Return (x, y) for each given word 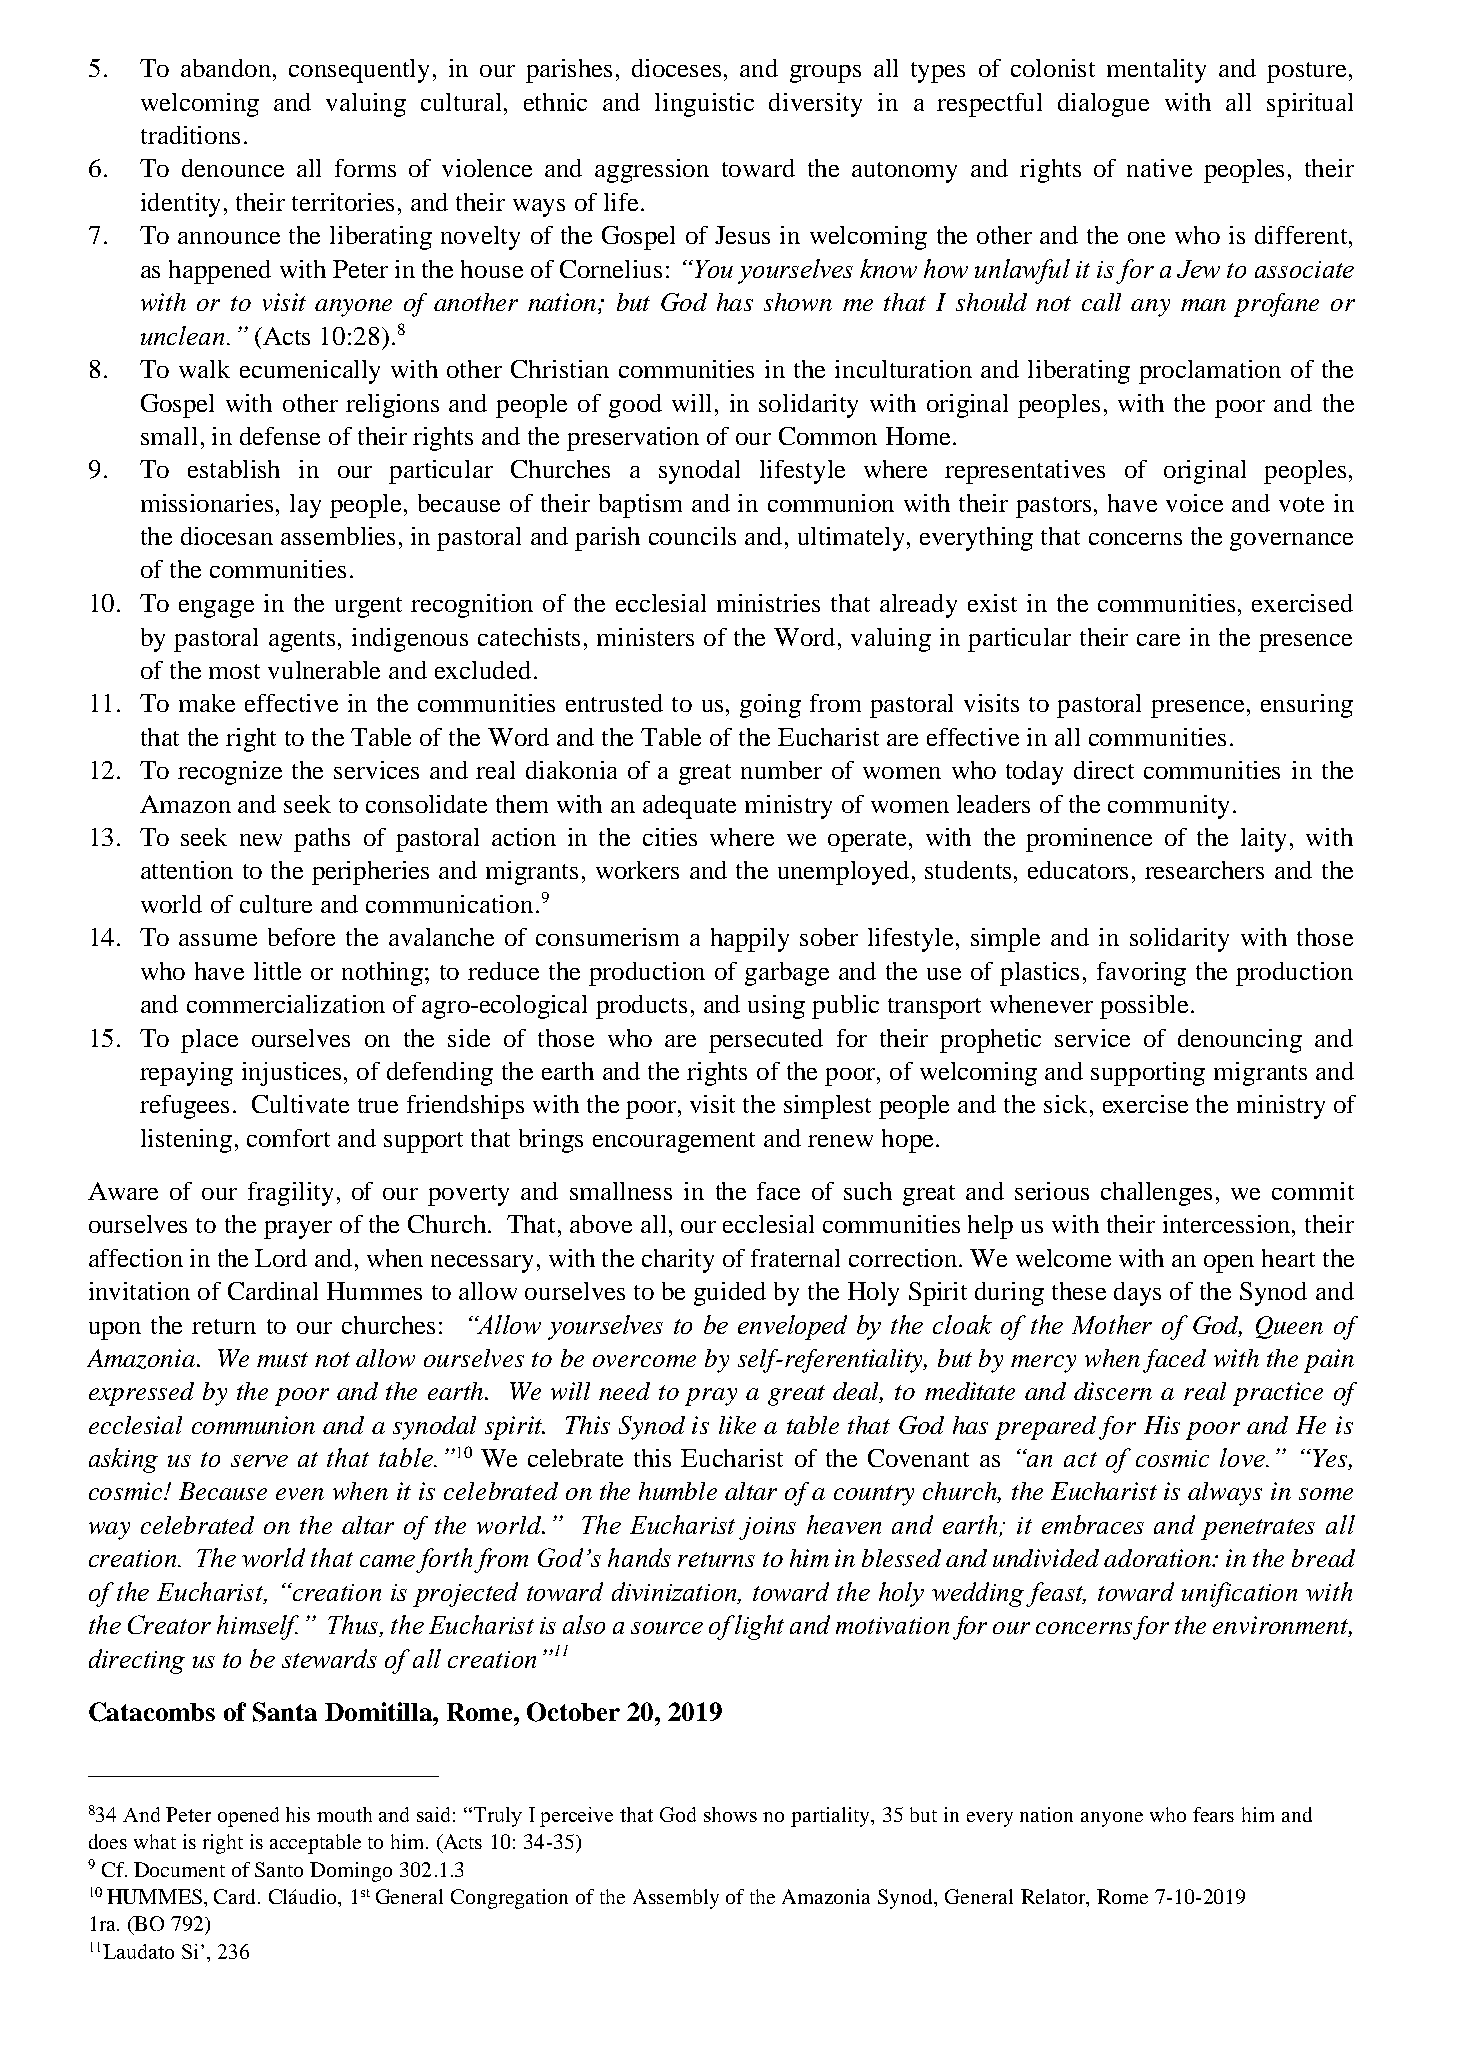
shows (730, 1814)
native (1159, 168)
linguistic (704, 105)
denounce (233, 168)
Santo (279, 1869)
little (277, 971)
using (776, 1007)
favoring (1141, 974)
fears (1213, 1814)
